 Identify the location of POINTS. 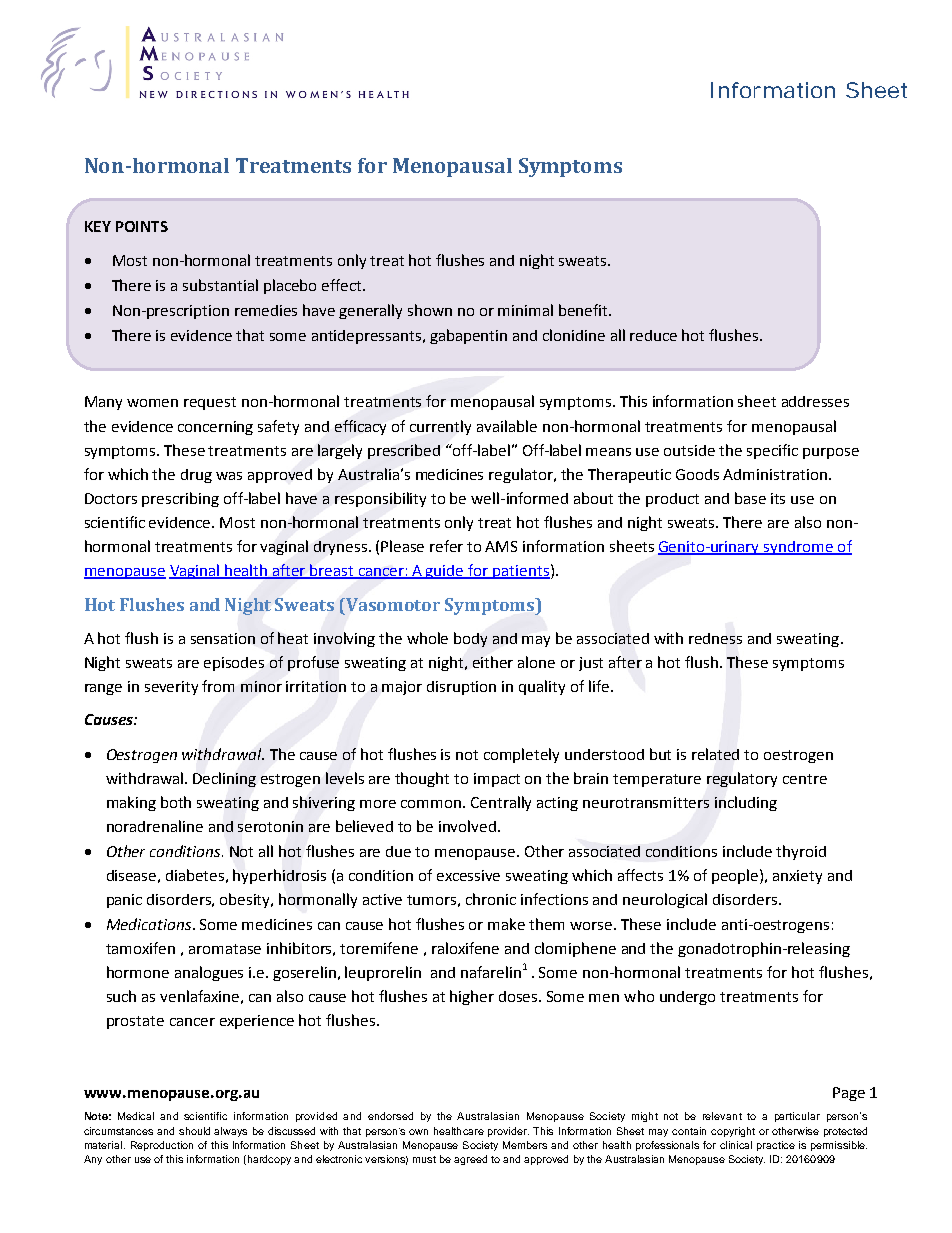
(142, 226).
